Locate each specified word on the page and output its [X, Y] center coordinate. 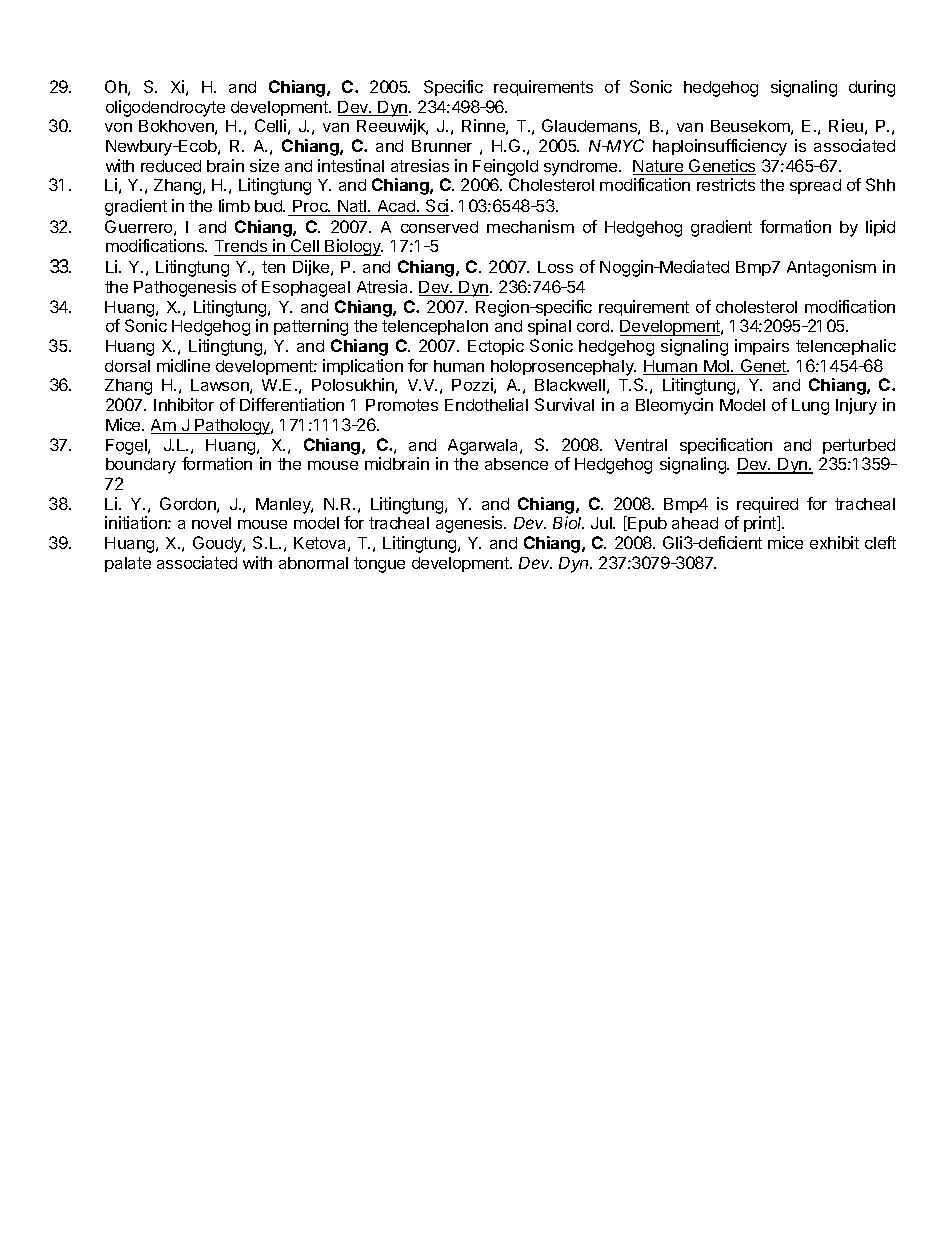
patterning [311, 327]
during [872, 88]
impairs [762, 347]
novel [211, 523]
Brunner [442, 146]
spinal [549, 327]
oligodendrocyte [165, 108]
